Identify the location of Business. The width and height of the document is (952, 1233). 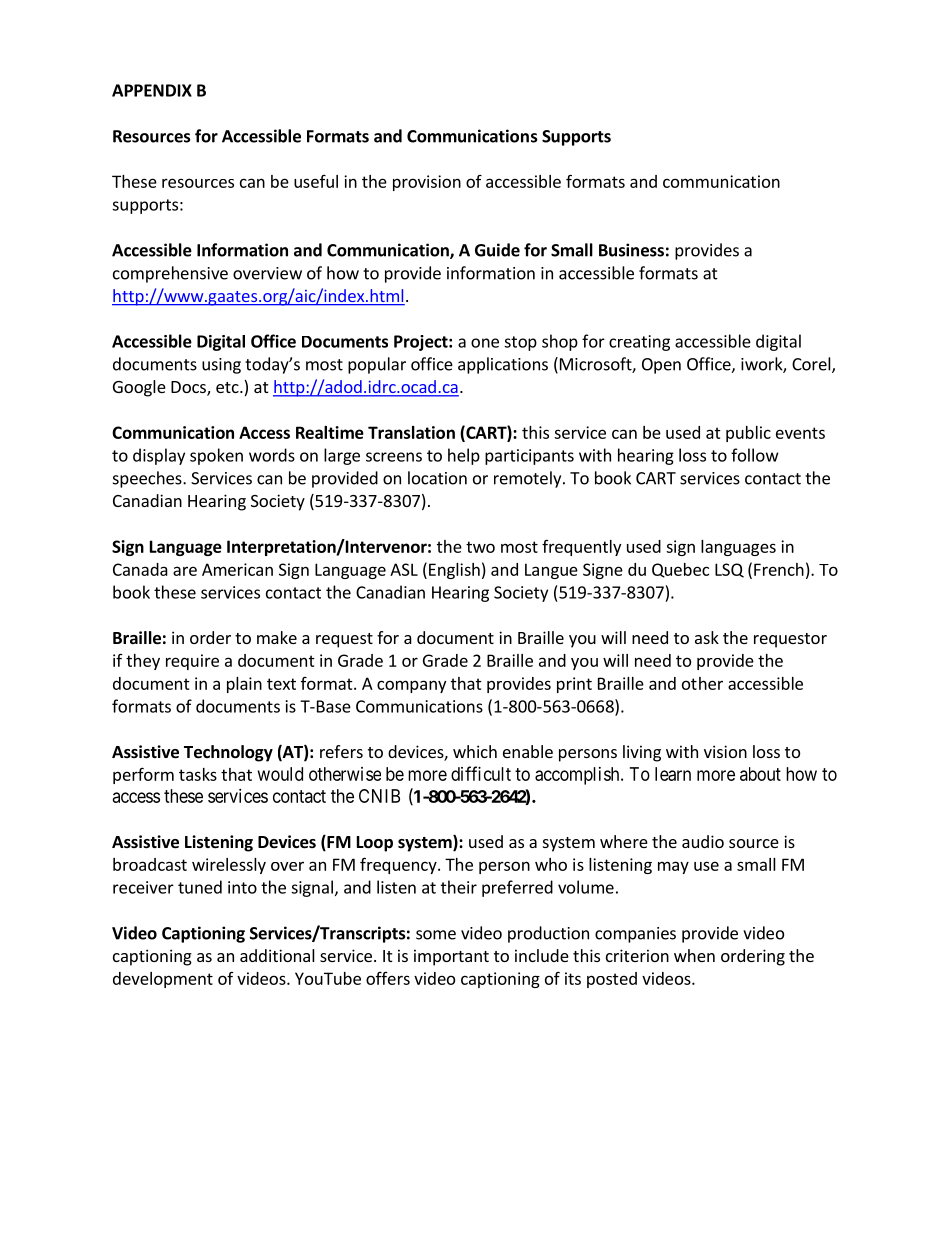
(631, 250).
